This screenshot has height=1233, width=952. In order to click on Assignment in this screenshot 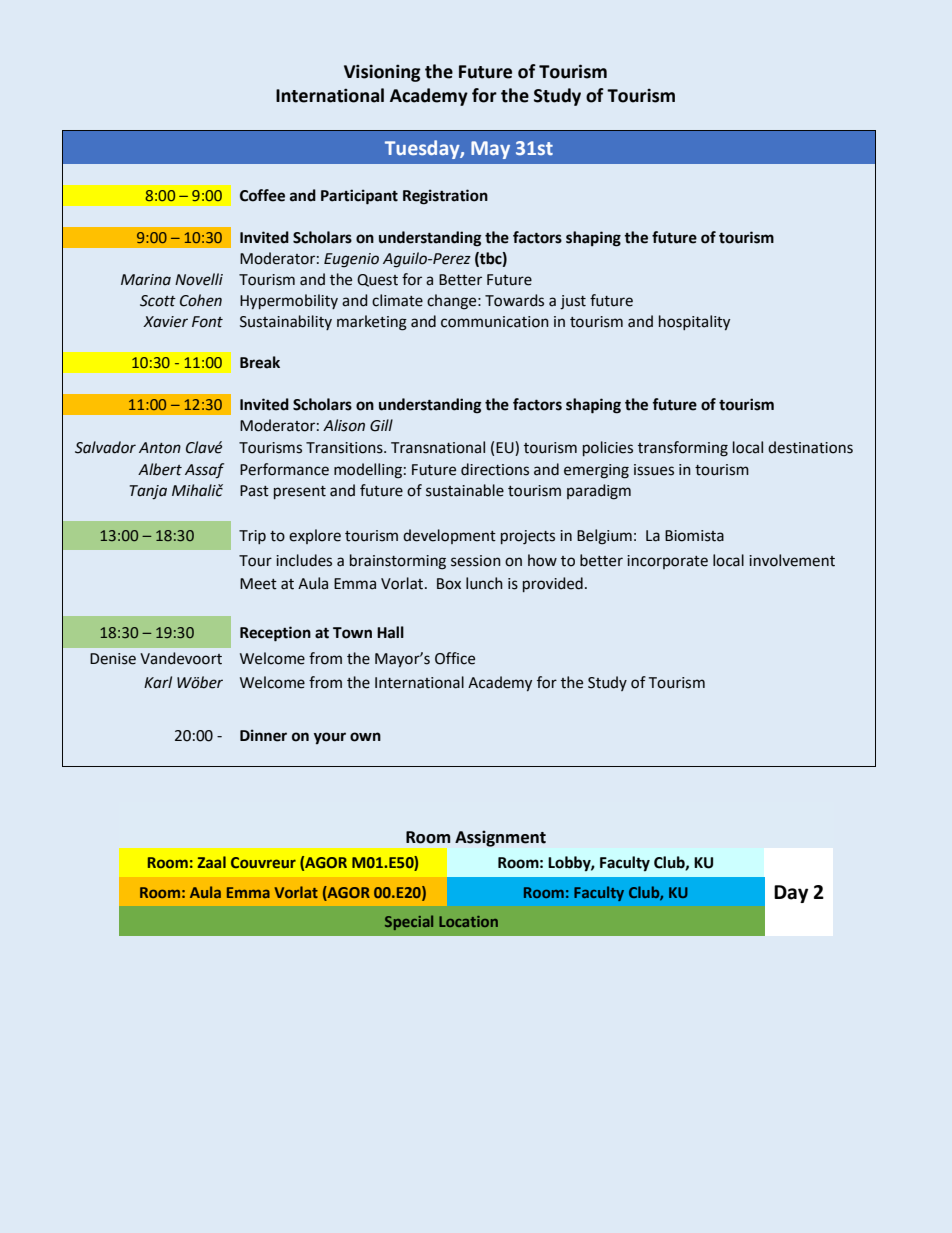, I will do `click(500, 838)`.
